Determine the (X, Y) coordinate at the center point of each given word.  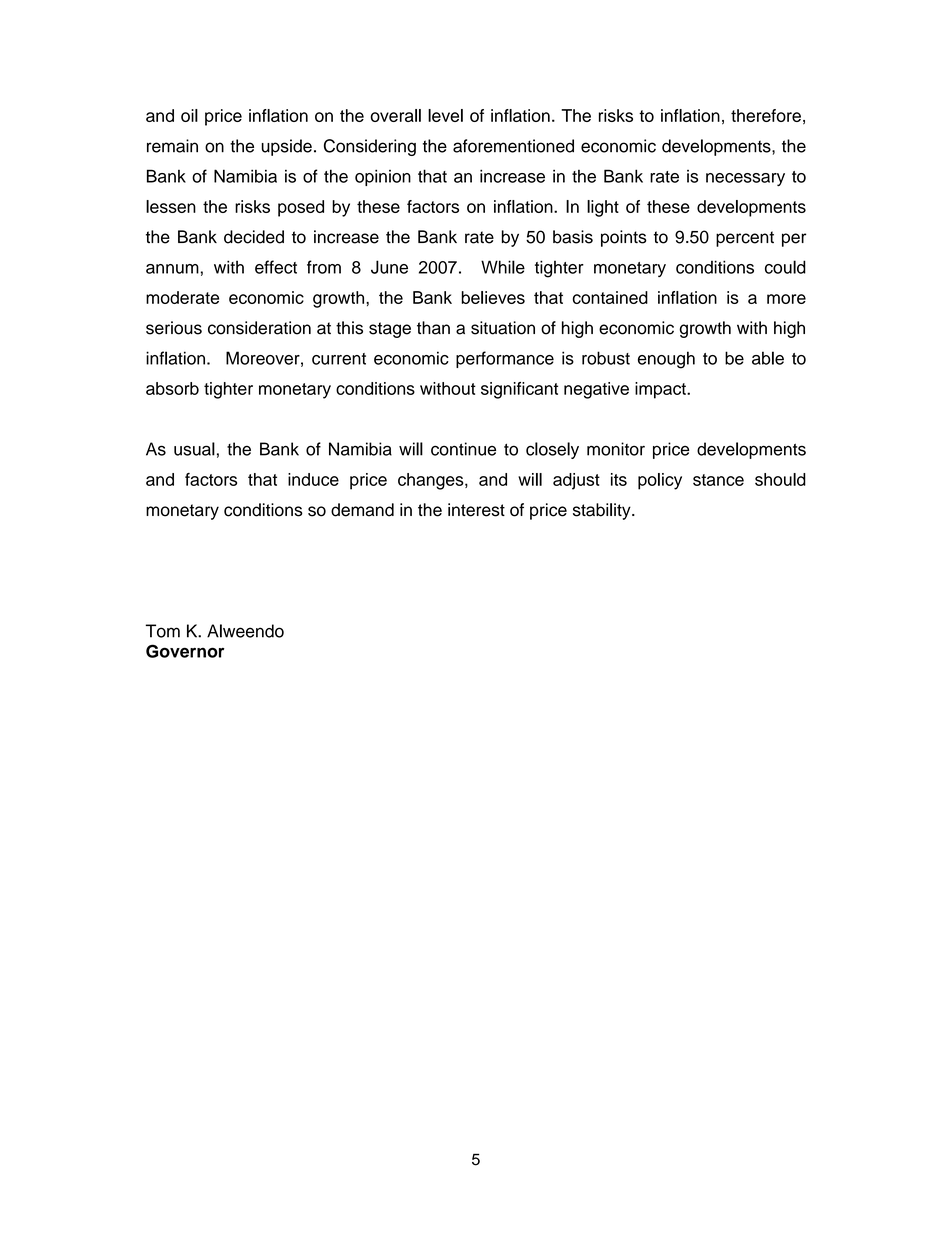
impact (661, 390)
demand (362, 510)
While (503, 267)
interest (476, 510)
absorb (172, 388)
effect (276, 267)
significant (519, 390)
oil (189, 115)
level (445, 115)
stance (718, 480)
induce (313, 479)
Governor (185, 651)
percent (745, 239)
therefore (766, 115)
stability (603, 511)
